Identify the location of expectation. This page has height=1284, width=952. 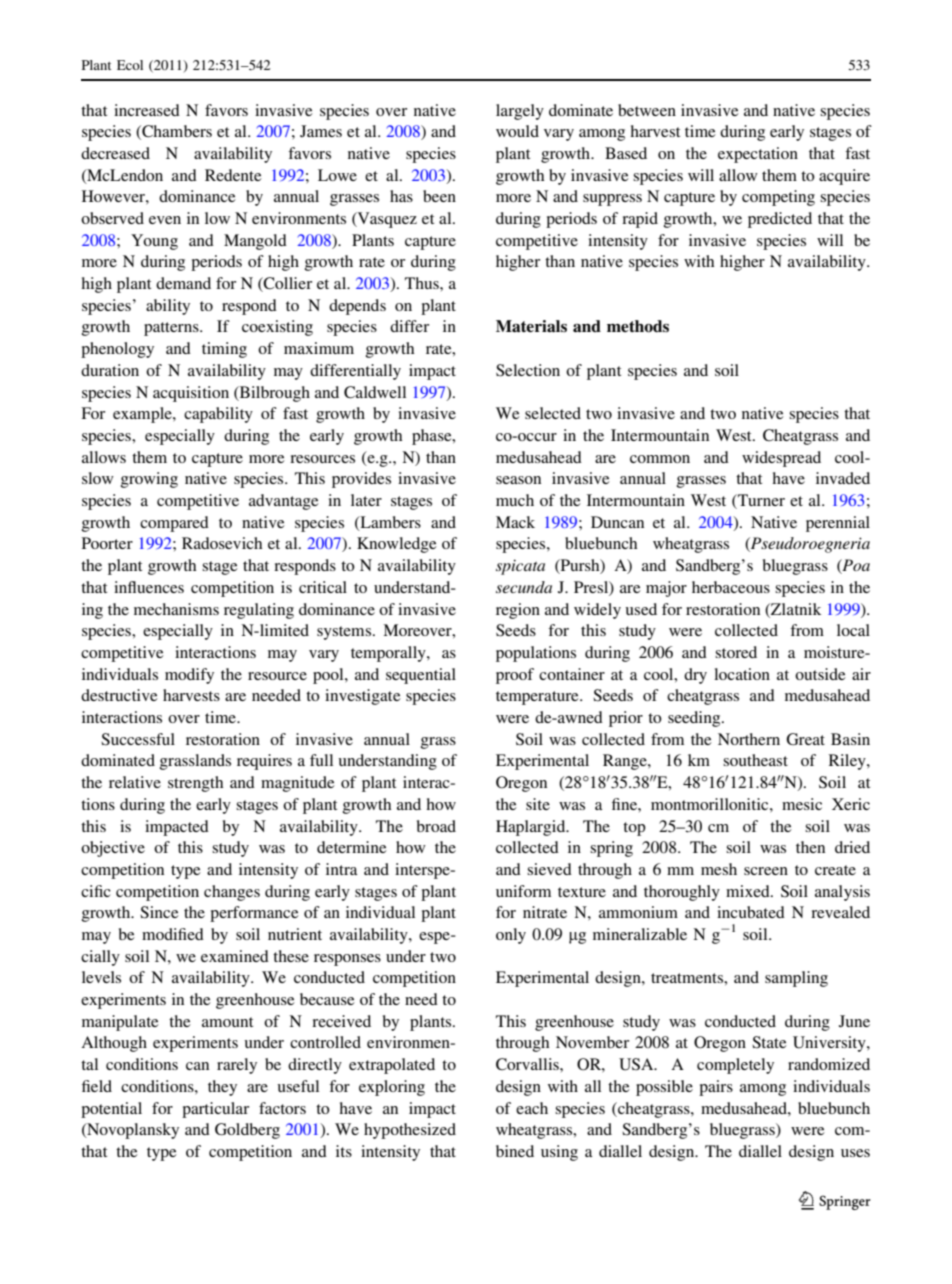
(758, 155).
